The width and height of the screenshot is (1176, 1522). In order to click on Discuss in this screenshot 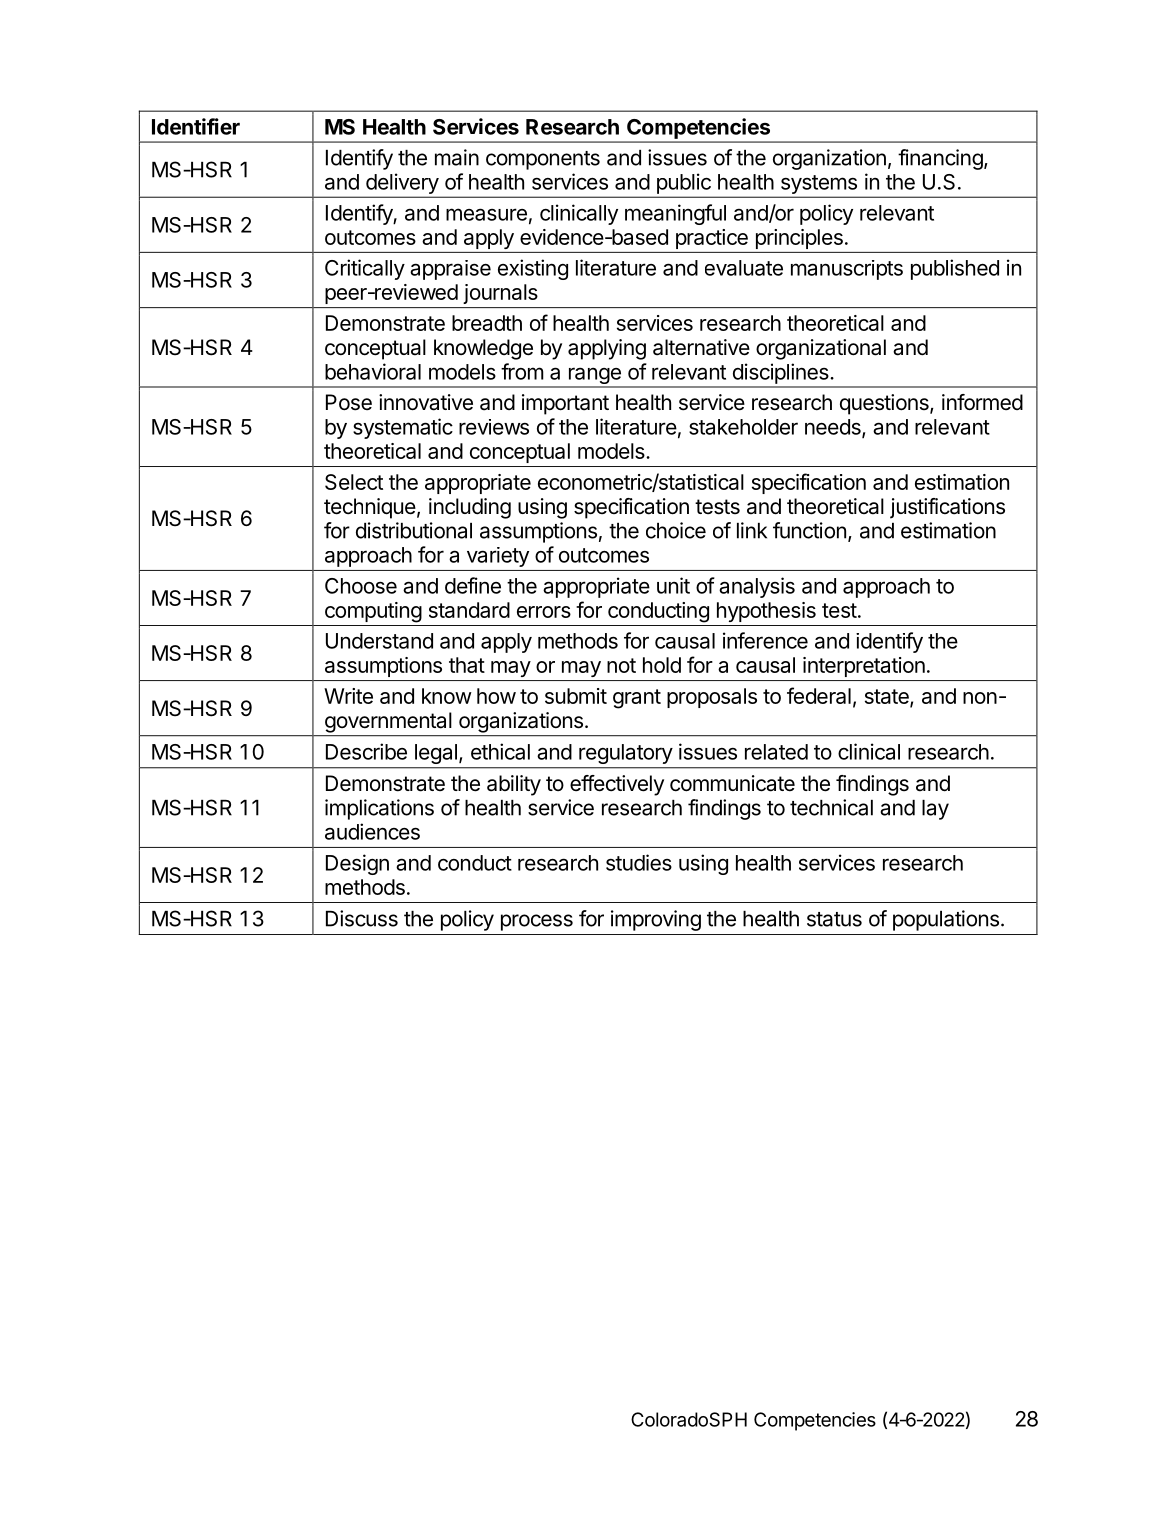, I will do `click(362, 918)`.
